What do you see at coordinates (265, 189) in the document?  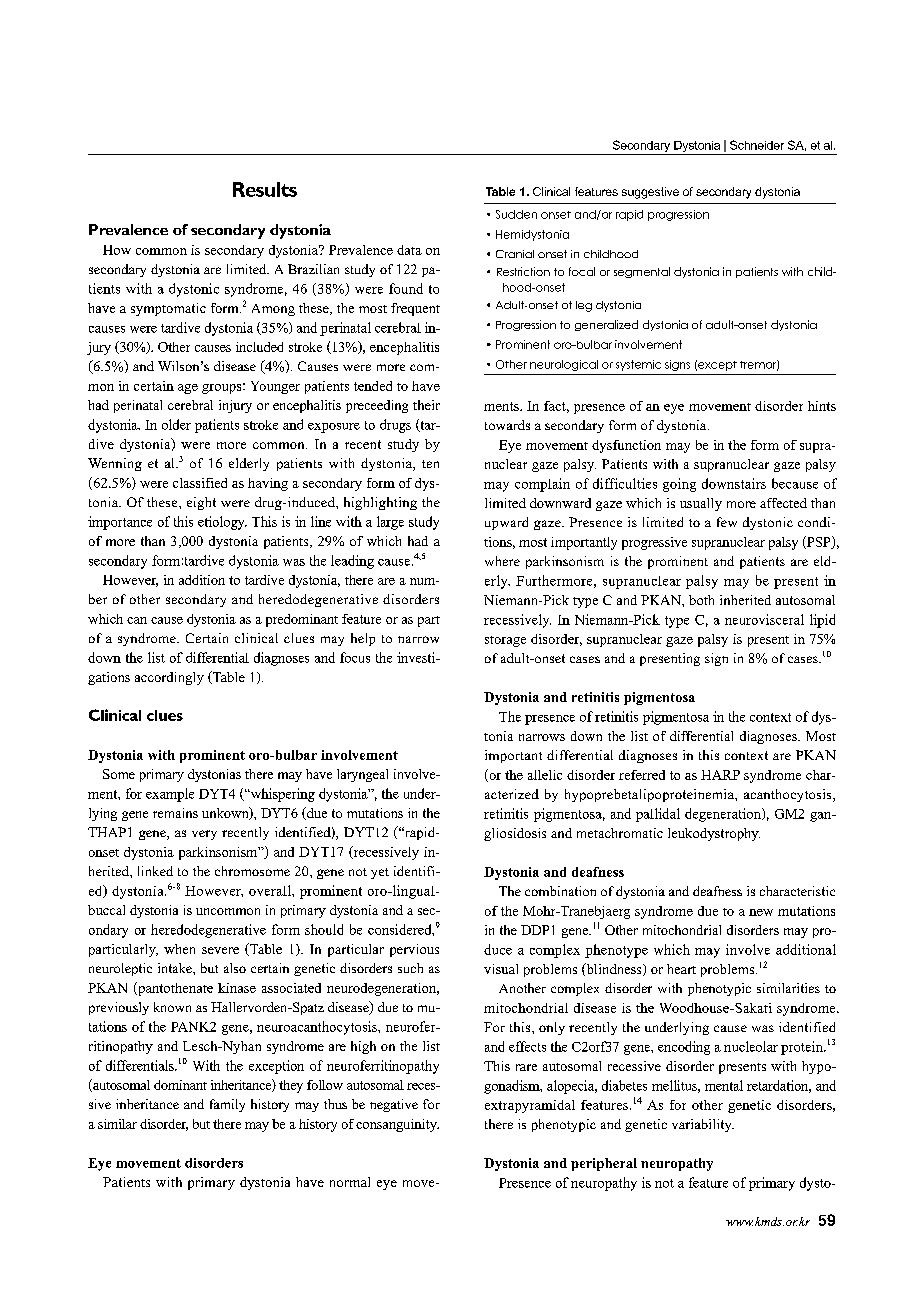 I see `Results` at bounding box center [265, 189].
